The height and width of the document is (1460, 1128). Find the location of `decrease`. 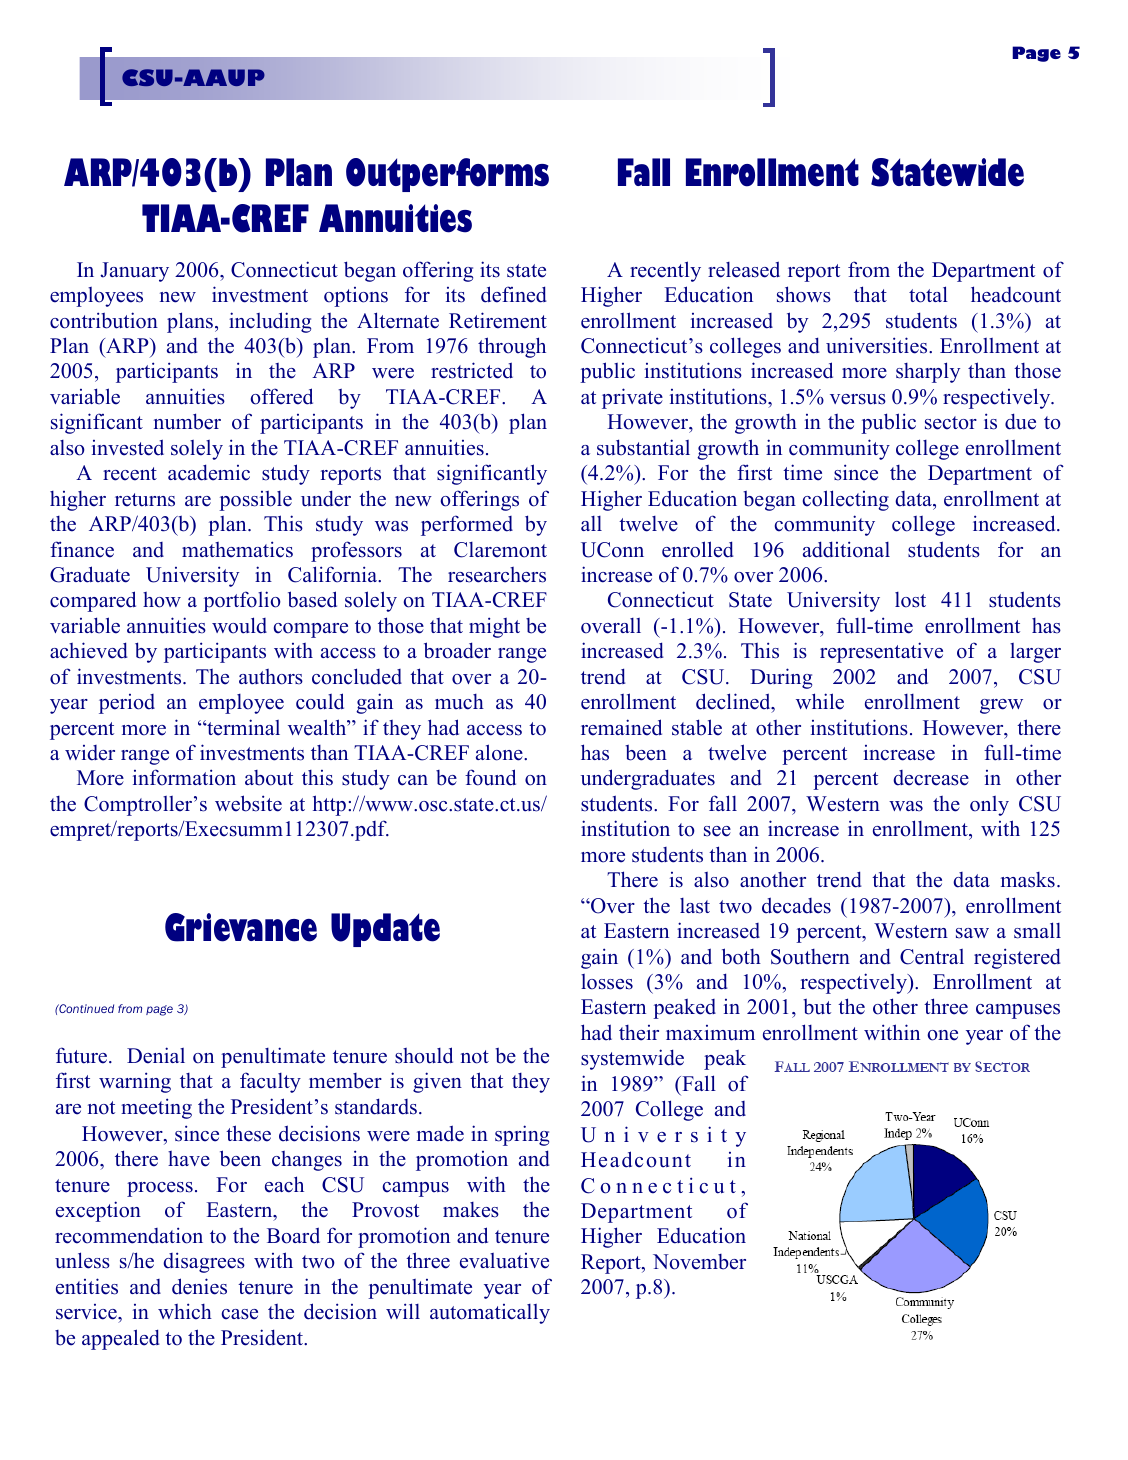

decrease is located at coordinates (931, 778).
